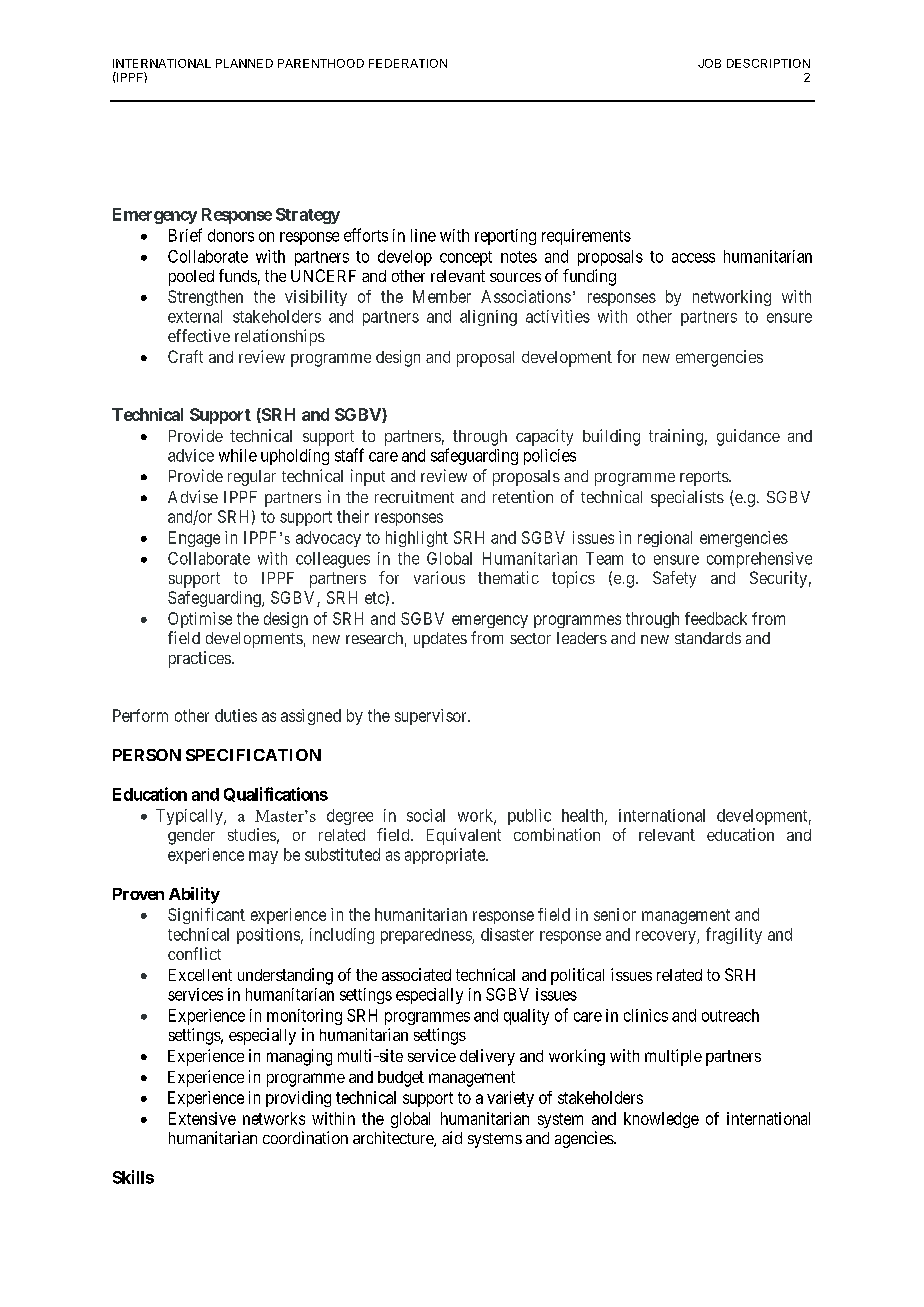 This screenshot has width=924, height=1307. What do you see at coordinates (200, 620) in the screenshot?
I see `Optimise` at bounding box center [200, 620].
